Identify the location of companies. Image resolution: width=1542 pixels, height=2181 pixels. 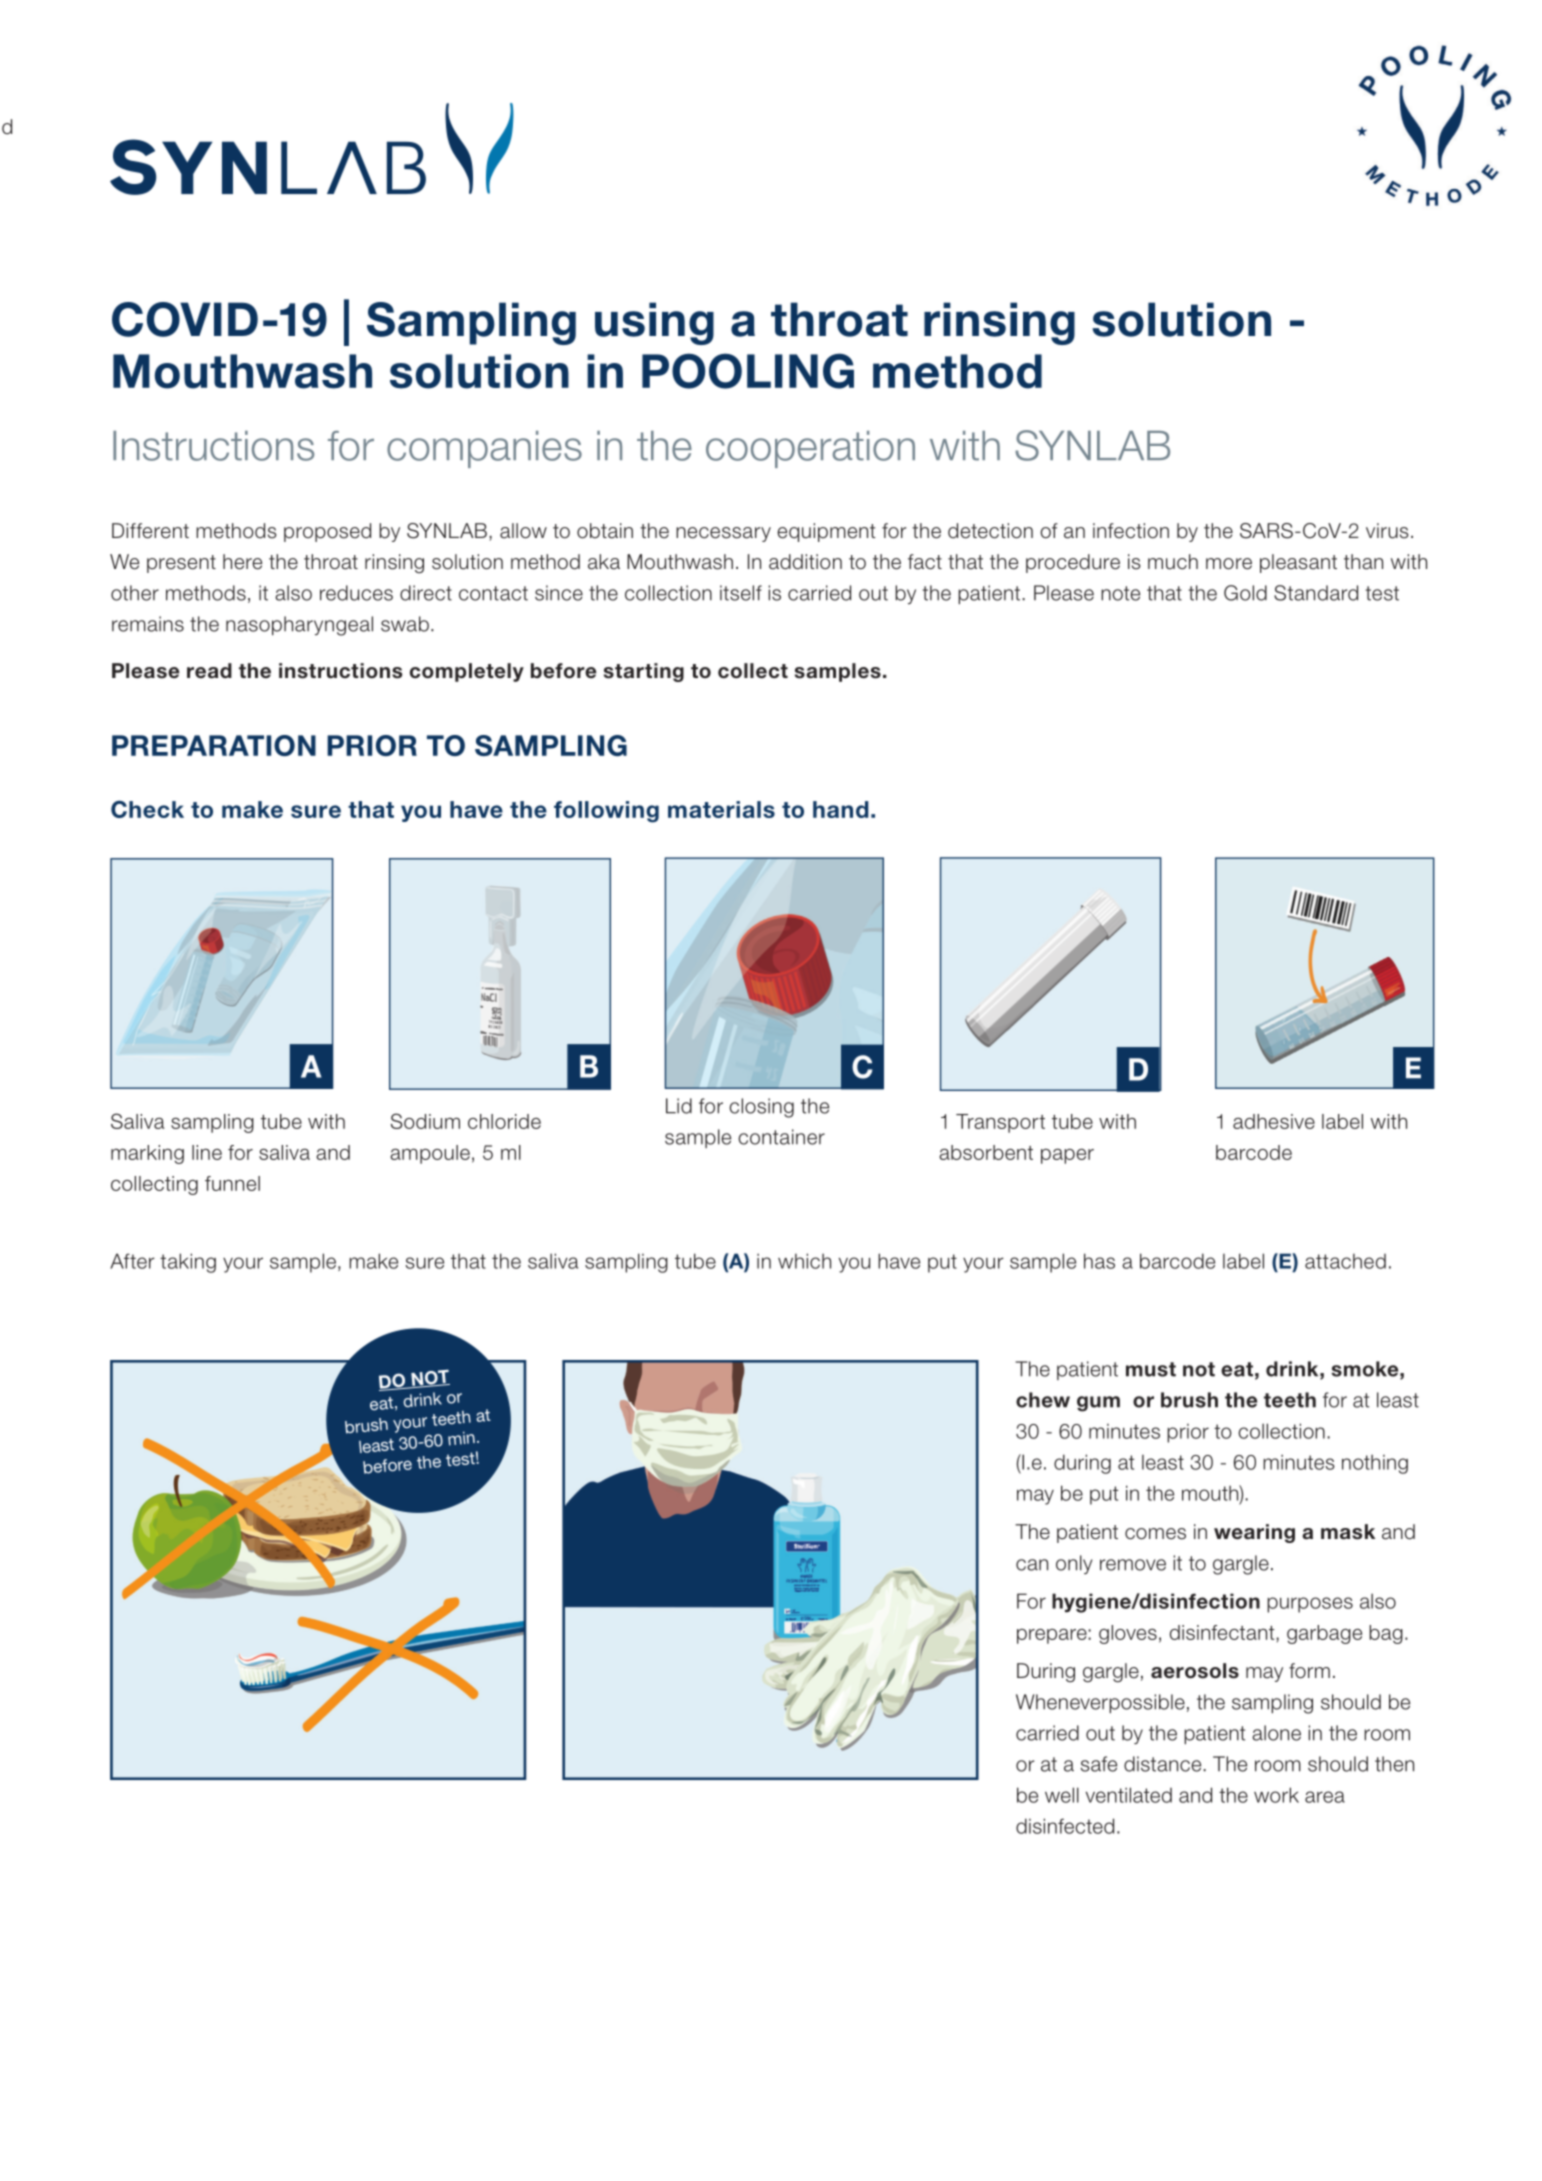
(484, 449).
